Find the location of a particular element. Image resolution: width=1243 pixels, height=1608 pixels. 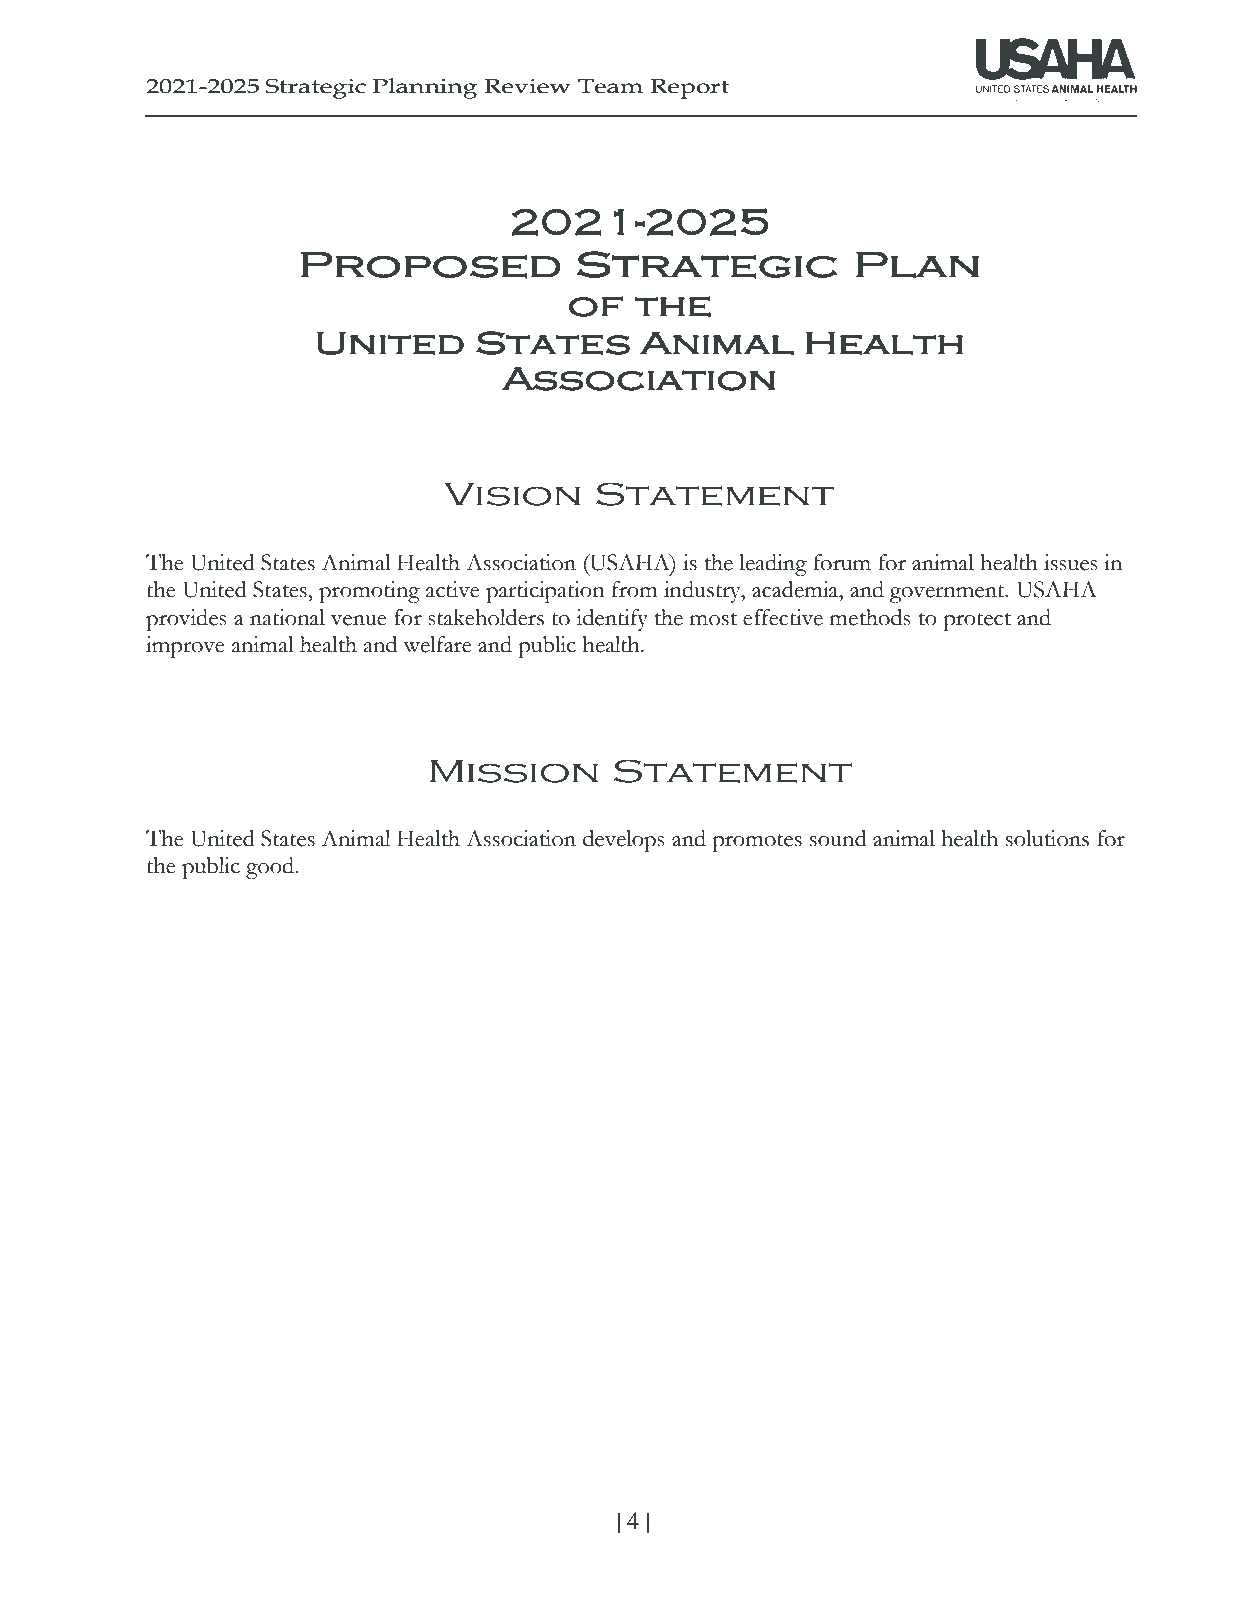

Team is located at coordinates (610, 86).
